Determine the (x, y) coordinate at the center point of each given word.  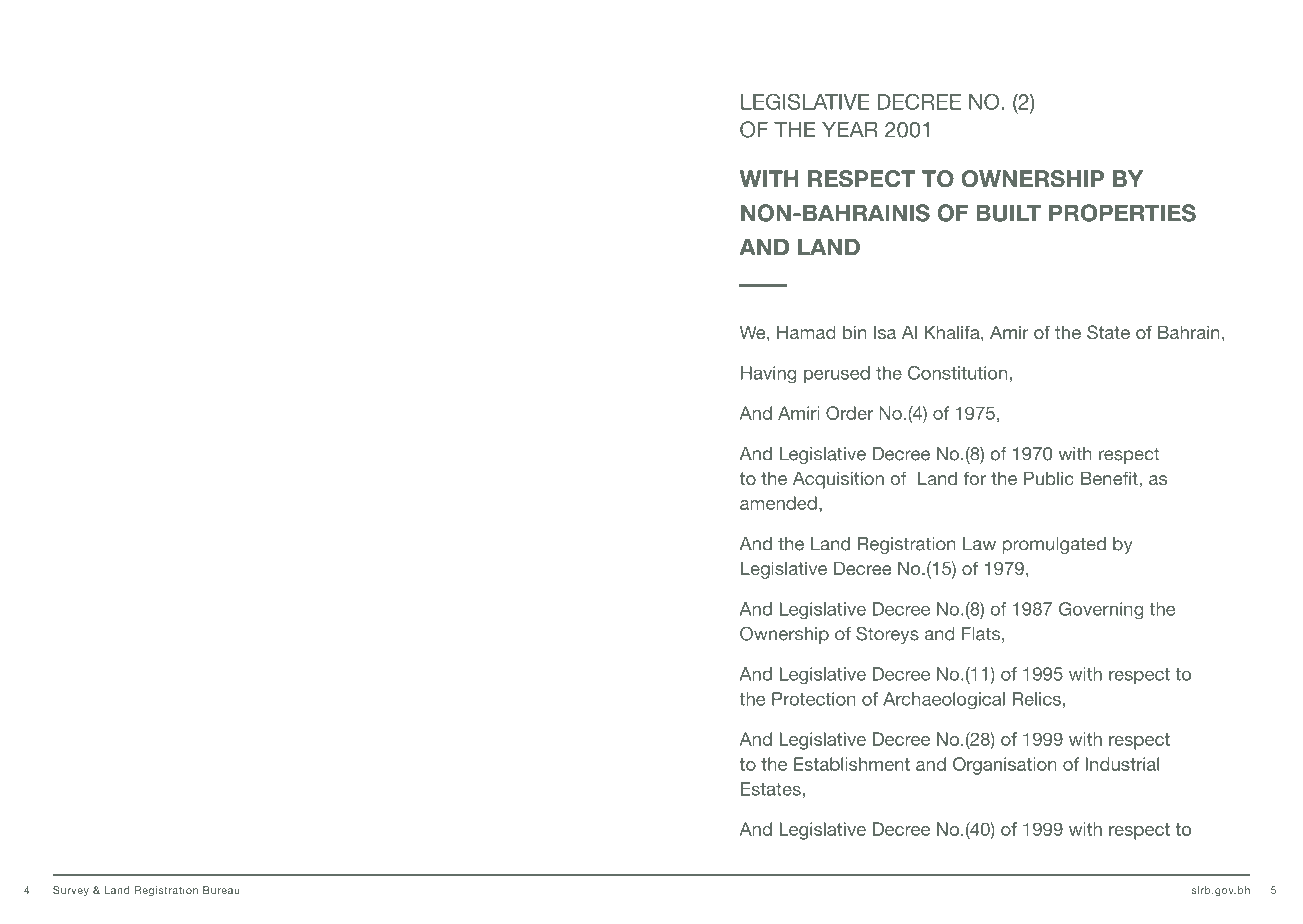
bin (854, 332)
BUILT (1008, 213)
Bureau (221, 890)
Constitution (957, 373)
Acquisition (838, 480)
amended (778, 503)
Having (768, 375)
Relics (1036, 699)
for (975, 478)
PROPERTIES (1122, 213)
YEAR (850, 129)
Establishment (852, 764)
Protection (814, 699)
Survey (71, 891)
